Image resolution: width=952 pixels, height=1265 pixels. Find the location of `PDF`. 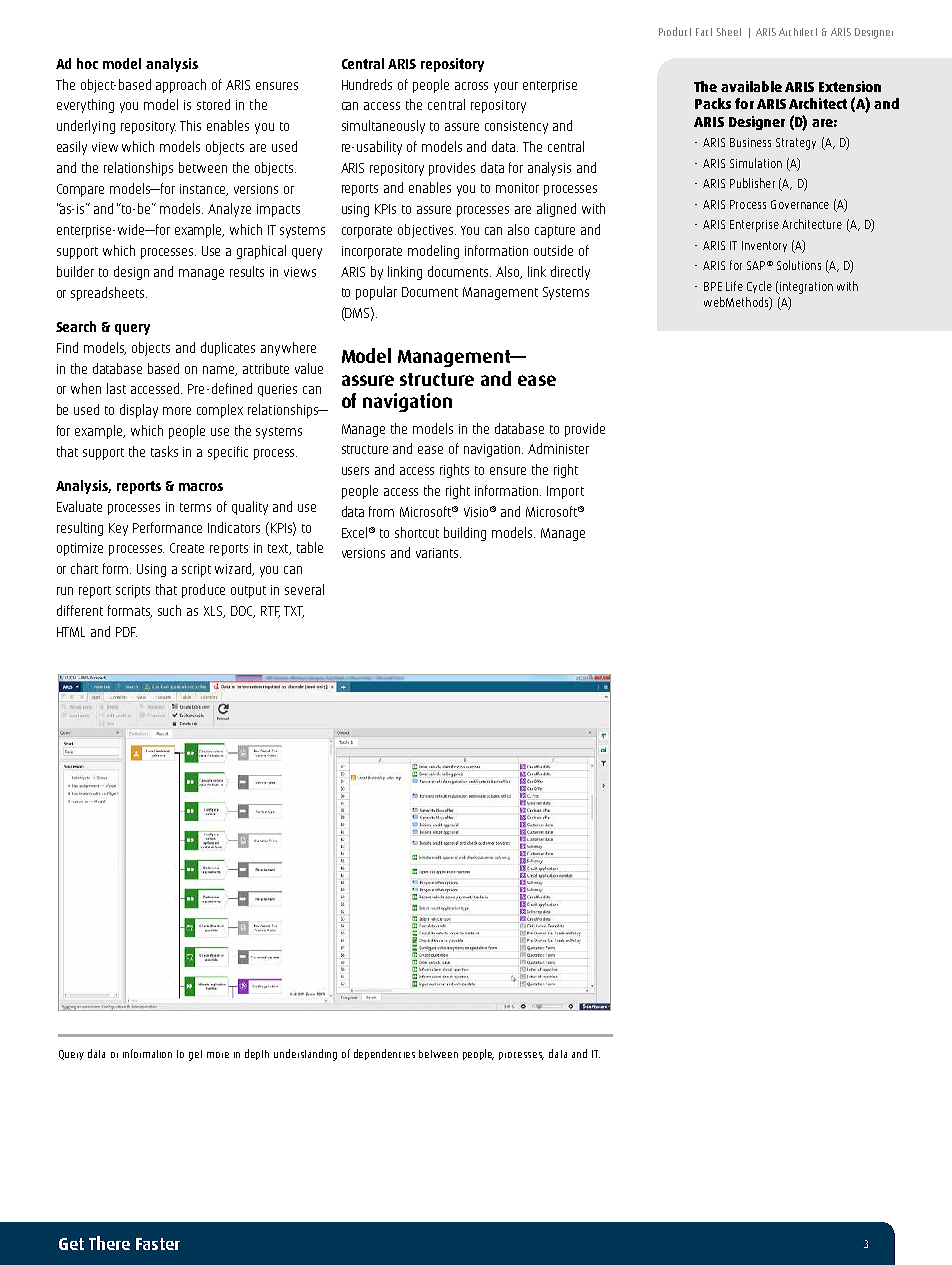

PDF is located at coordinates (126, 632).
